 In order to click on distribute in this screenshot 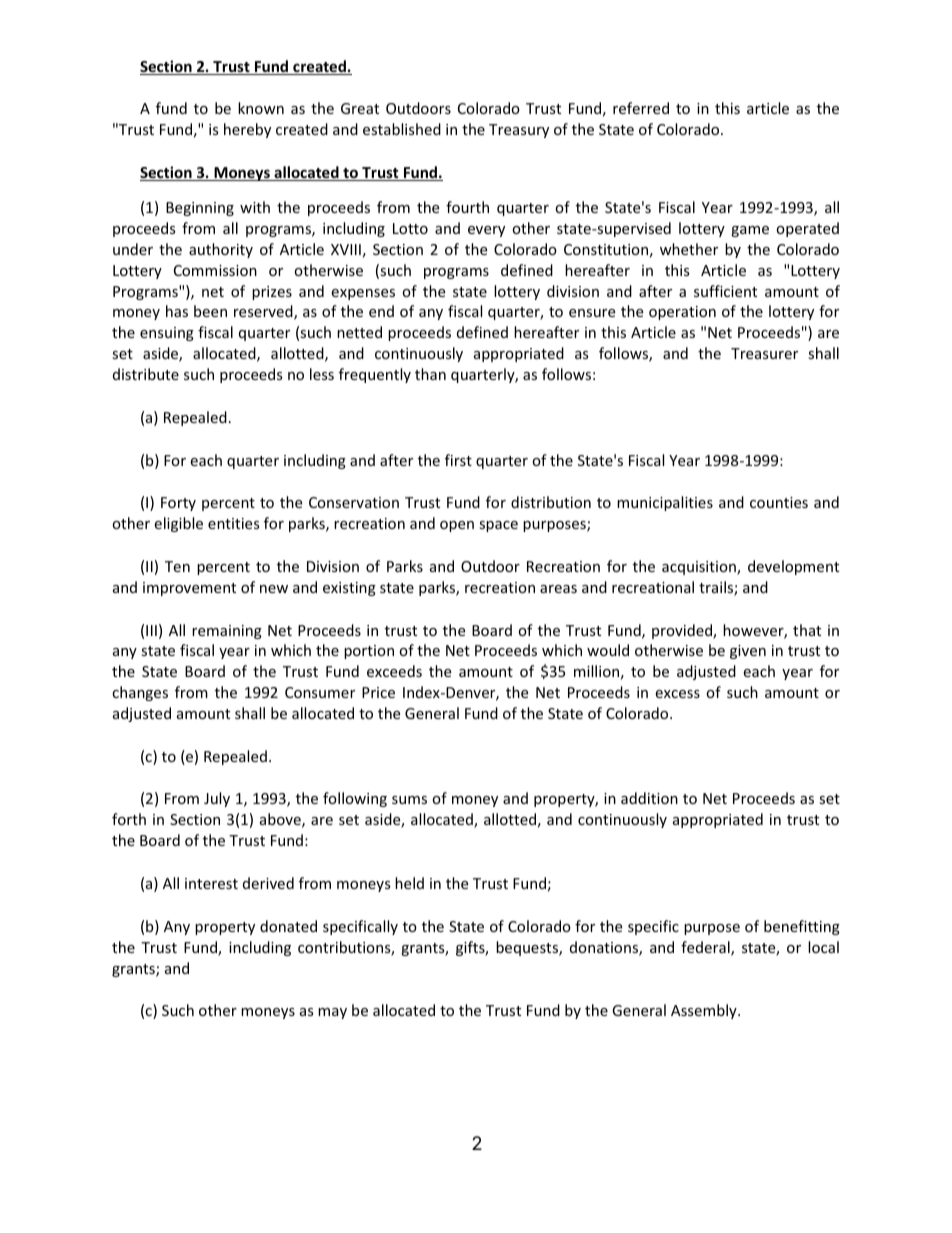, I will do `click(146, 374)`.
